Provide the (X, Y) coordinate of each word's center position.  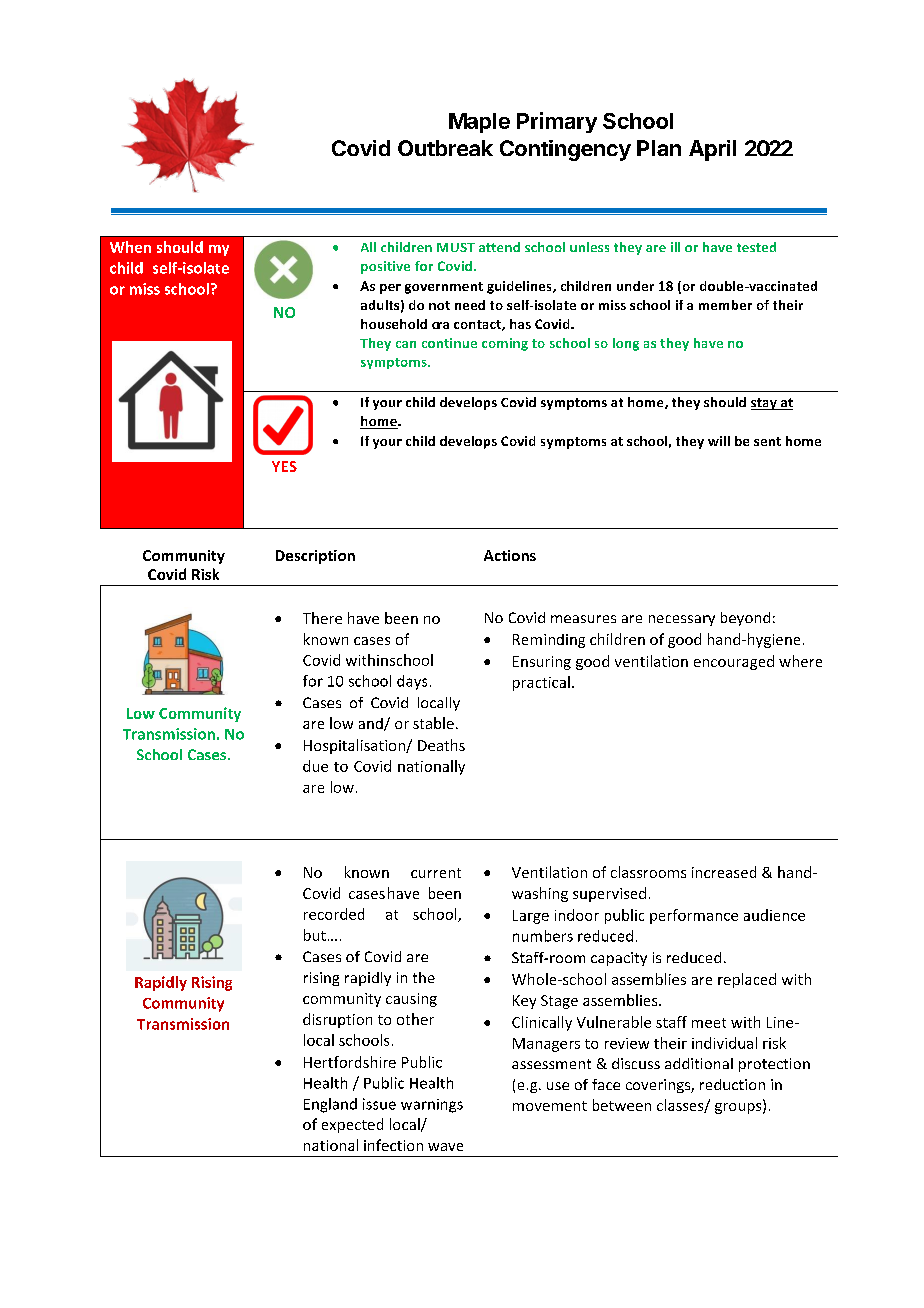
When (130, 247)
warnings (432, 1106)
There (322, 618)
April (712, 150)
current (436, 873)
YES (284, 466)
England (330, 1105)
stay (765, 404)
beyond (745, 619)
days (412, 682)
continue (449, 343)
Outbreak (445, 148)
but (315, 935)
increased (724, 872)
